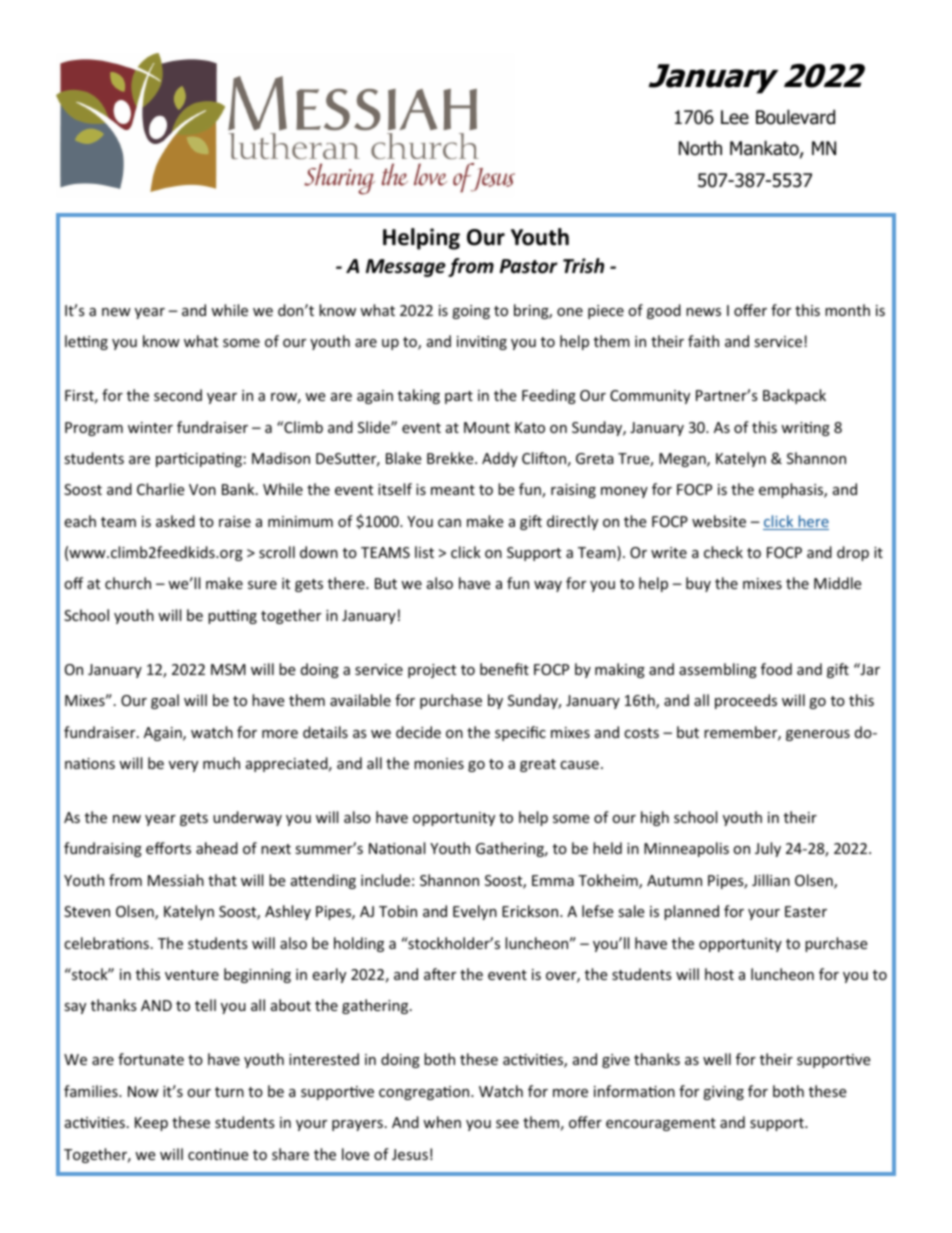  What do you see at coordinates (776, 669) in the image?
I see `food` at bounding box center [776, 669].
